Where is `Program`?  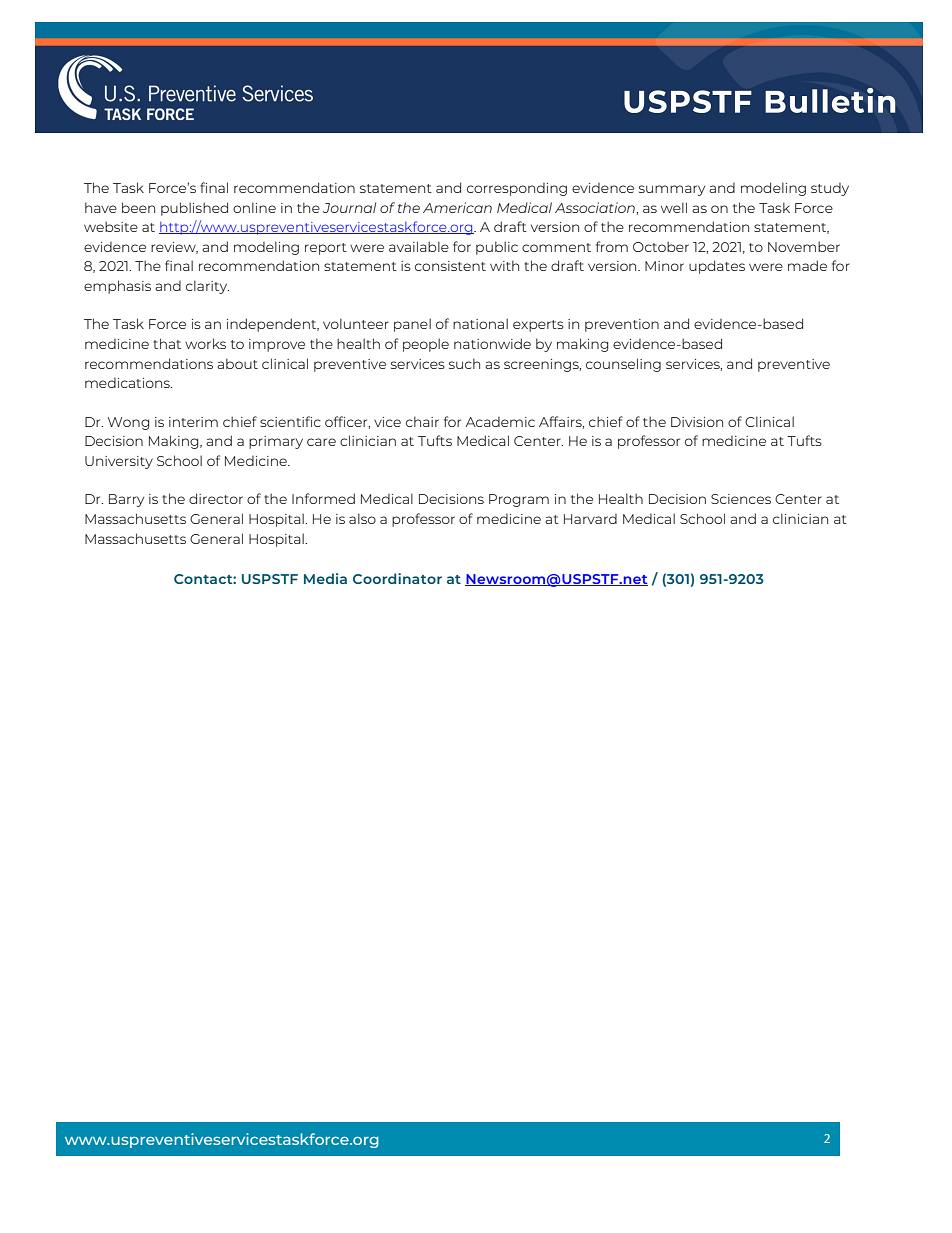 Program is located at coordinates (519, 500).
